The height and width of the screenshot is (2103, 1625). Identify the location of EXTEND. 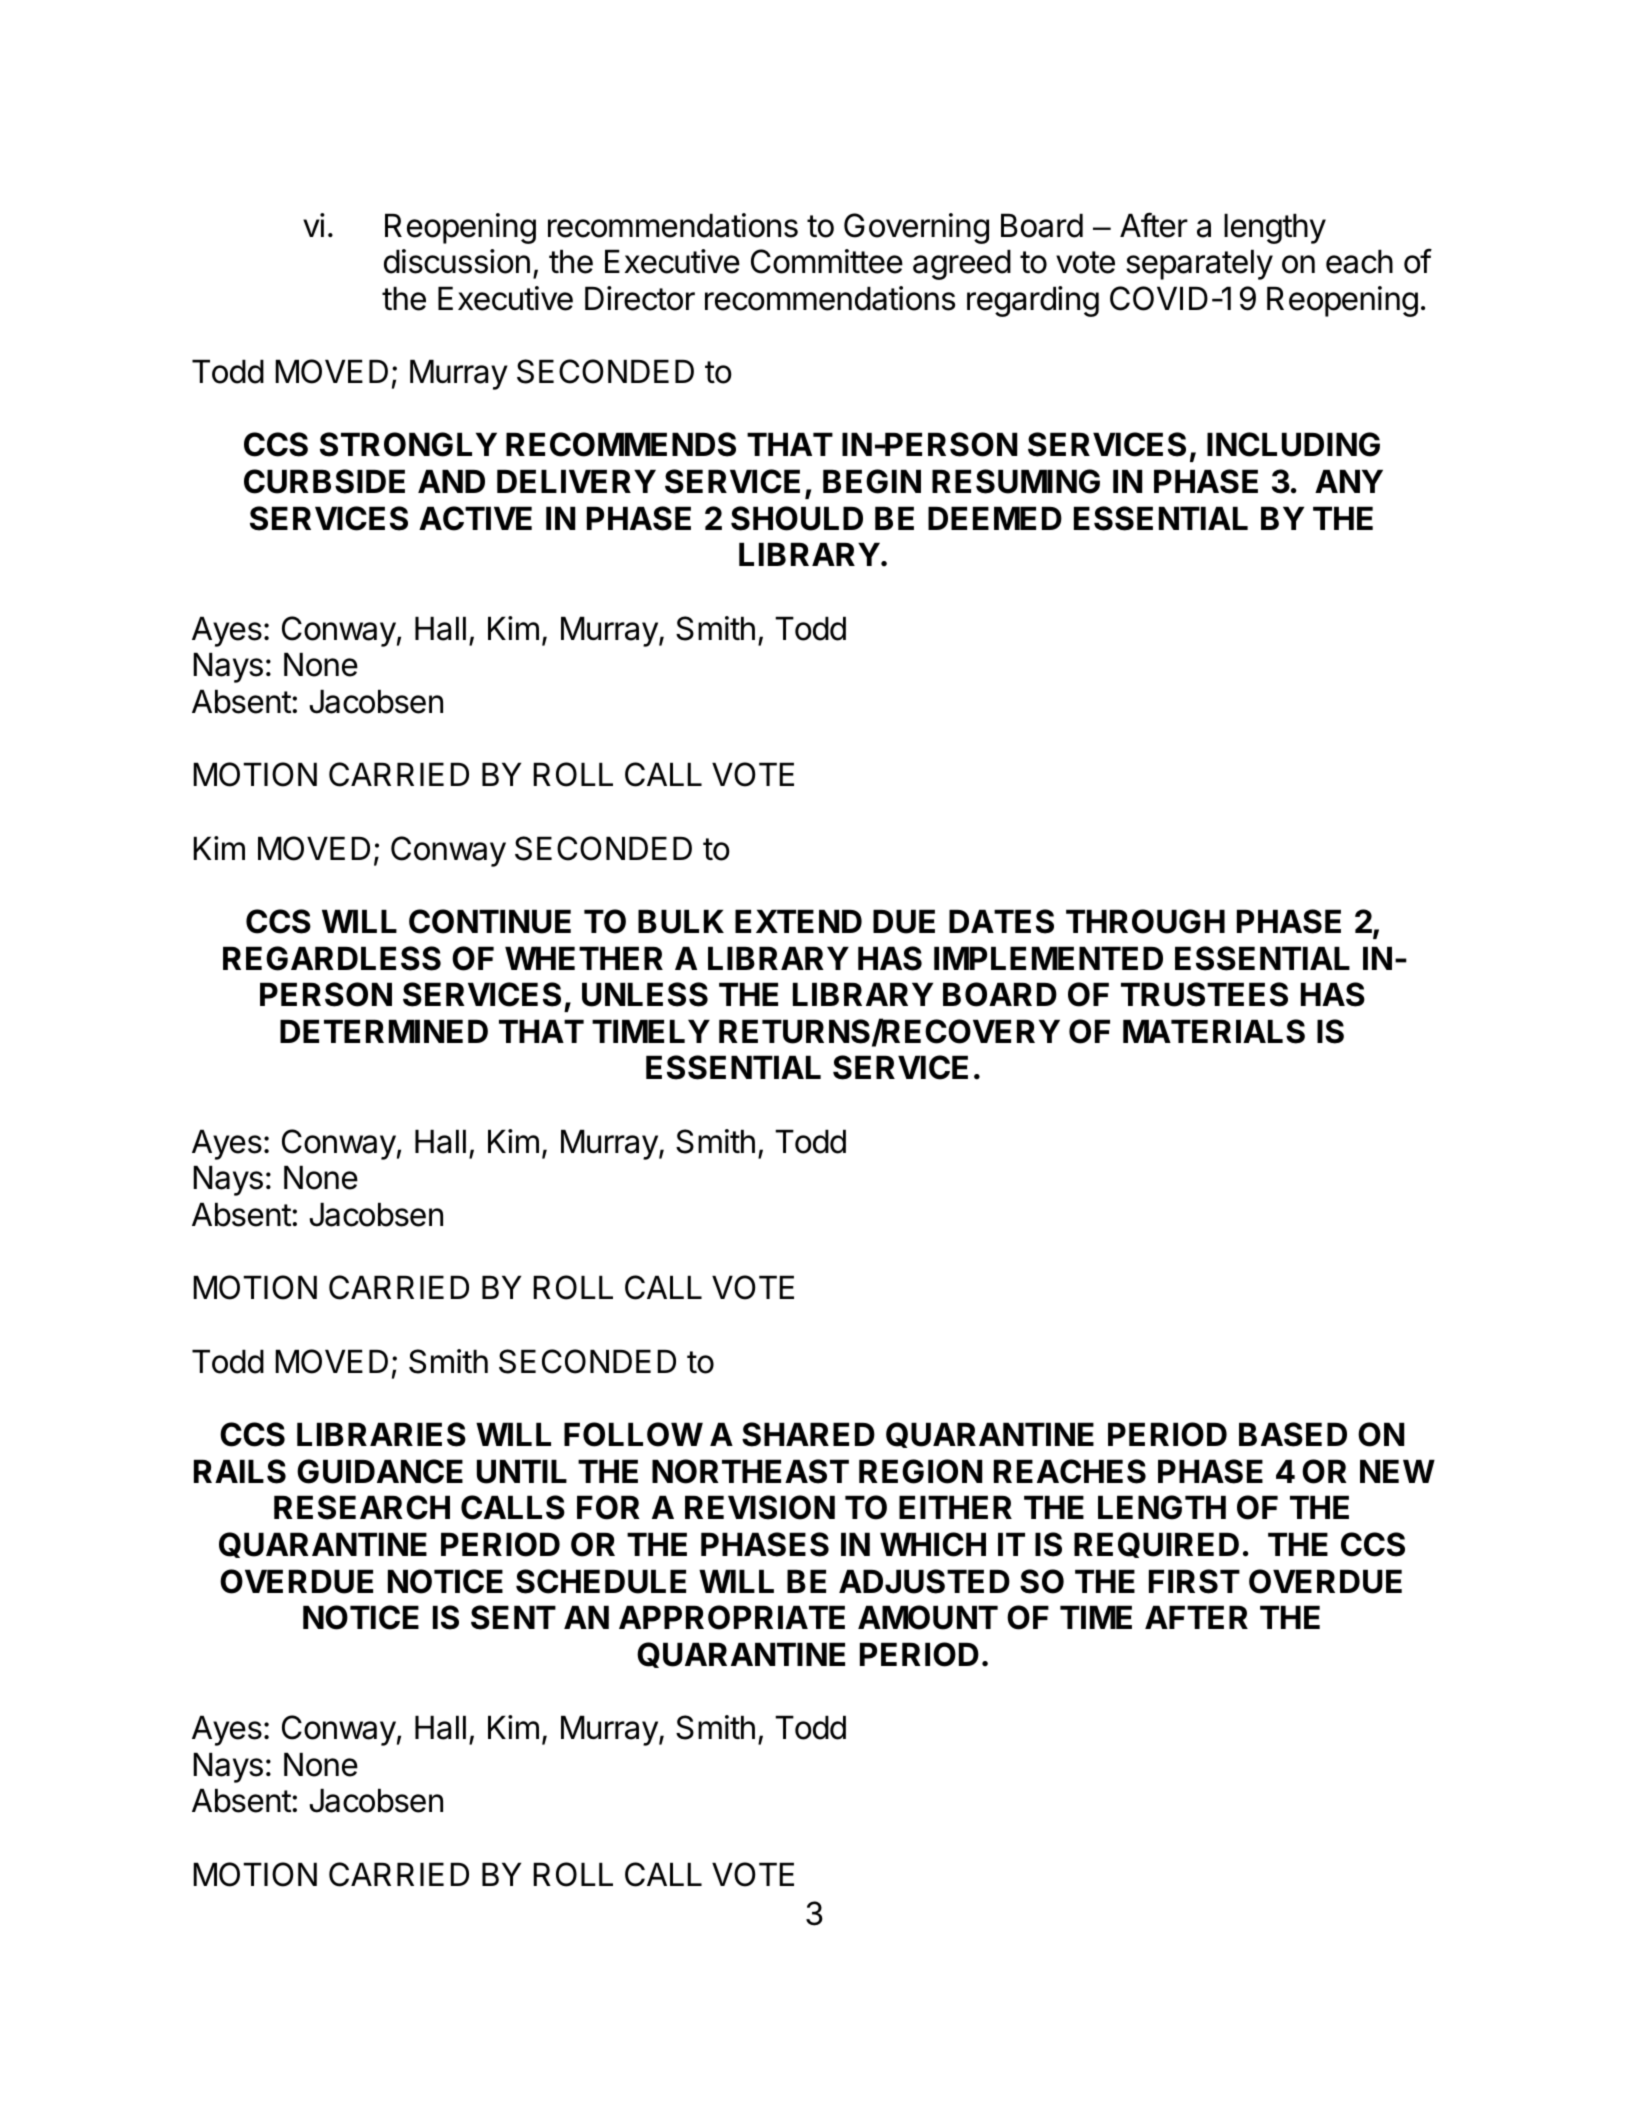
(798, 921).
